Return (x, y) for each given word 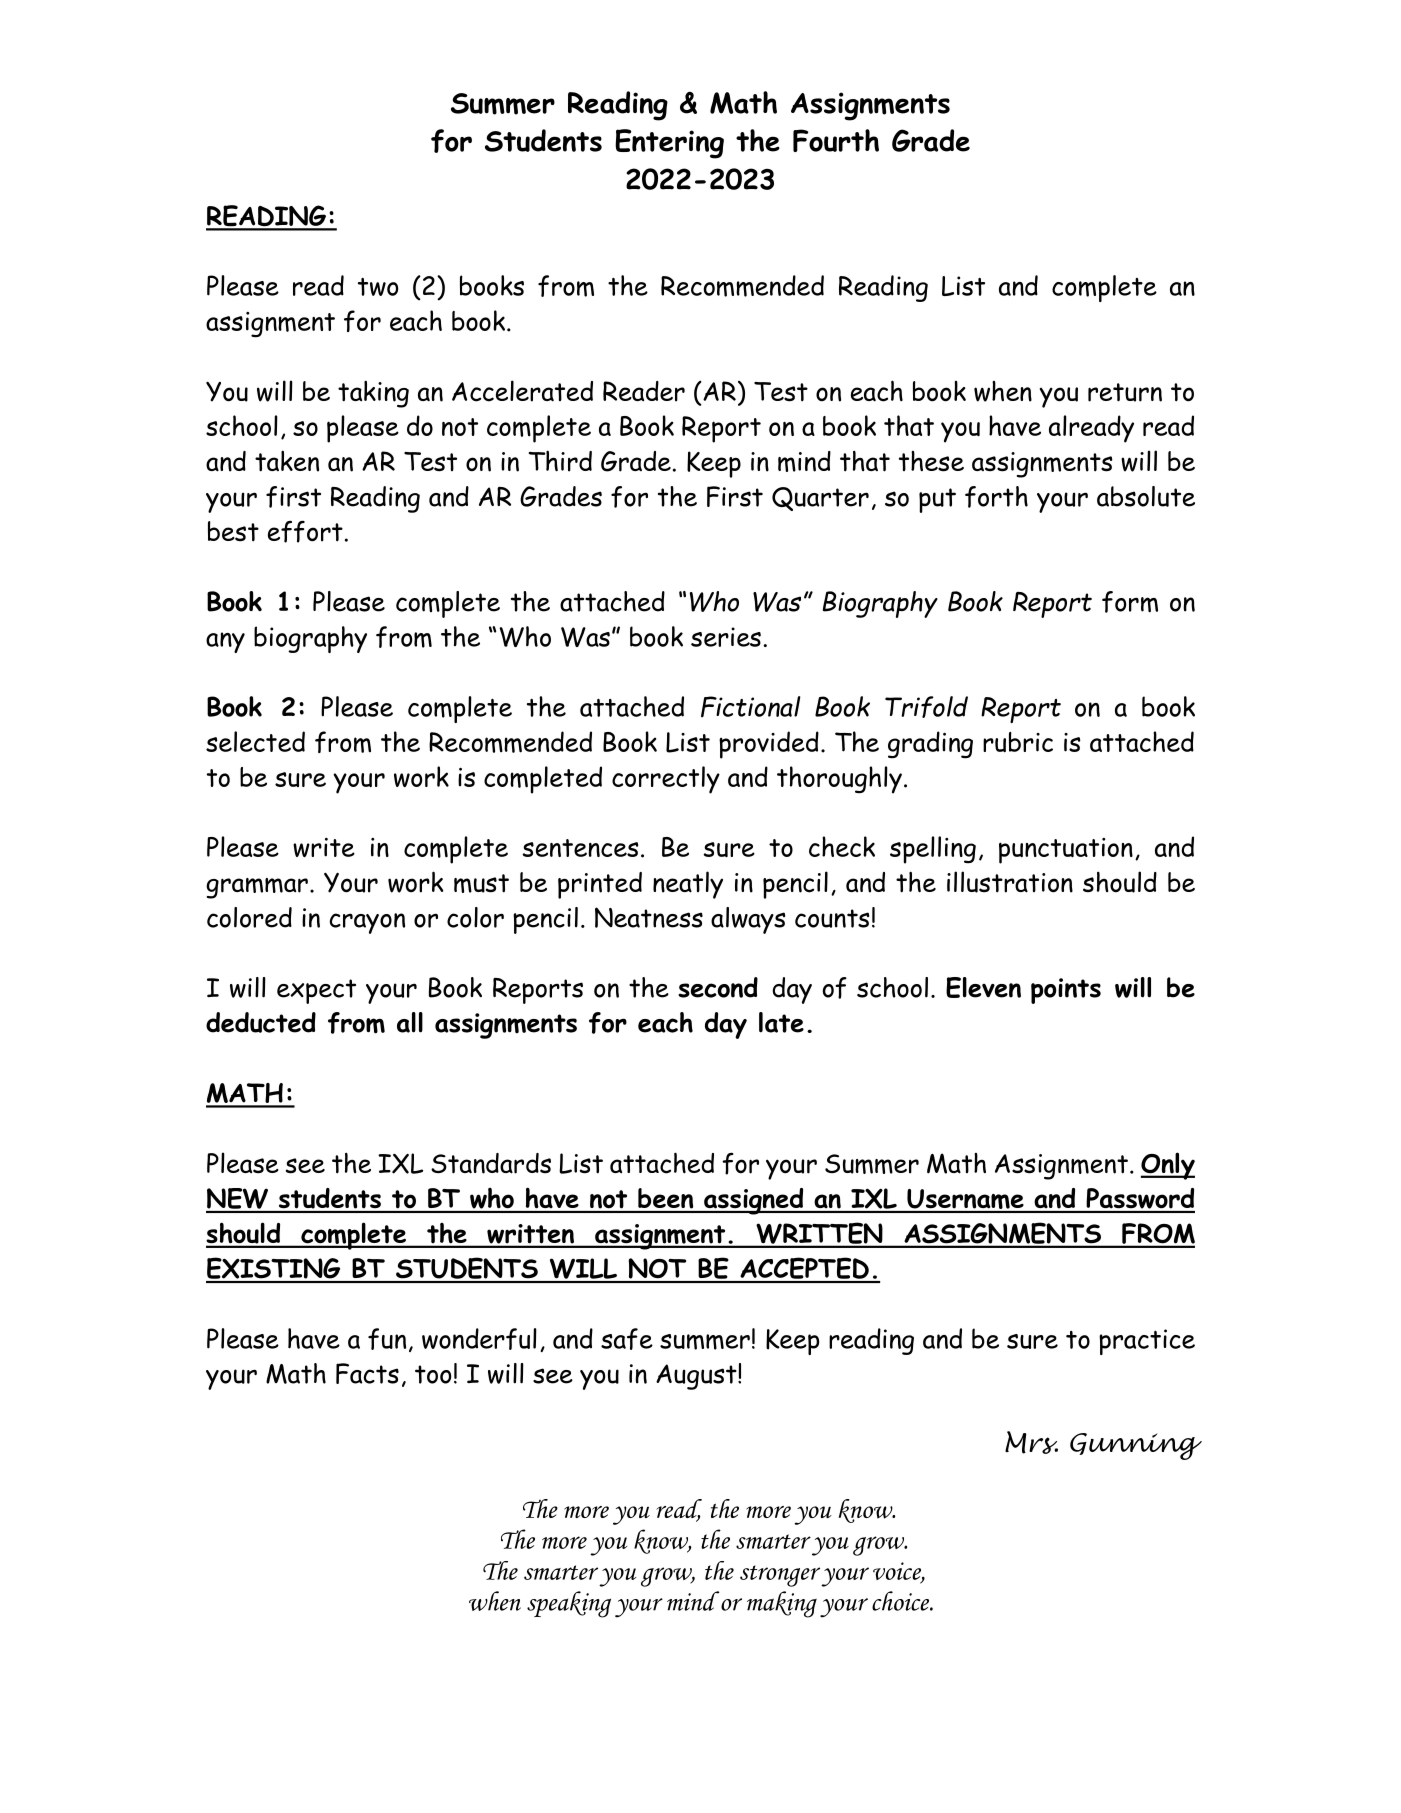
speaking (569, 1604)
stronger (780, 1576)
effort (305, 531)
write (324, 847)
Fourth (836, 140)
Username (965, 1200)
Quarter (820, 499)
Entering (669, 144)
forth (996, 497)
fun (387, 1339)
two (378, 287)
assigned (754, 1201)
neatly (688, 885)
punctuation (1066, 851)
